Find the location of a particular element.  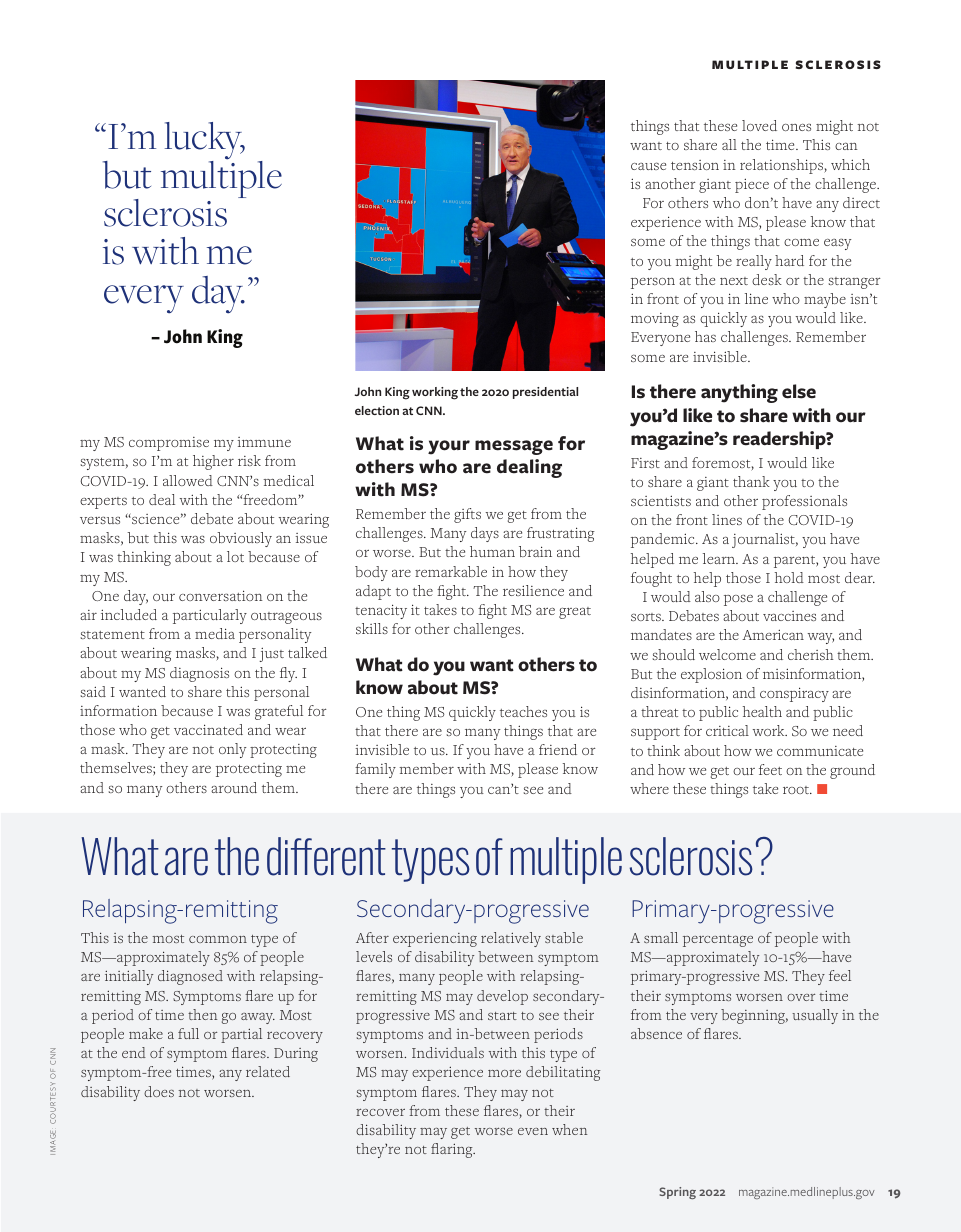

relatively is located at coordinates (511, 939).
